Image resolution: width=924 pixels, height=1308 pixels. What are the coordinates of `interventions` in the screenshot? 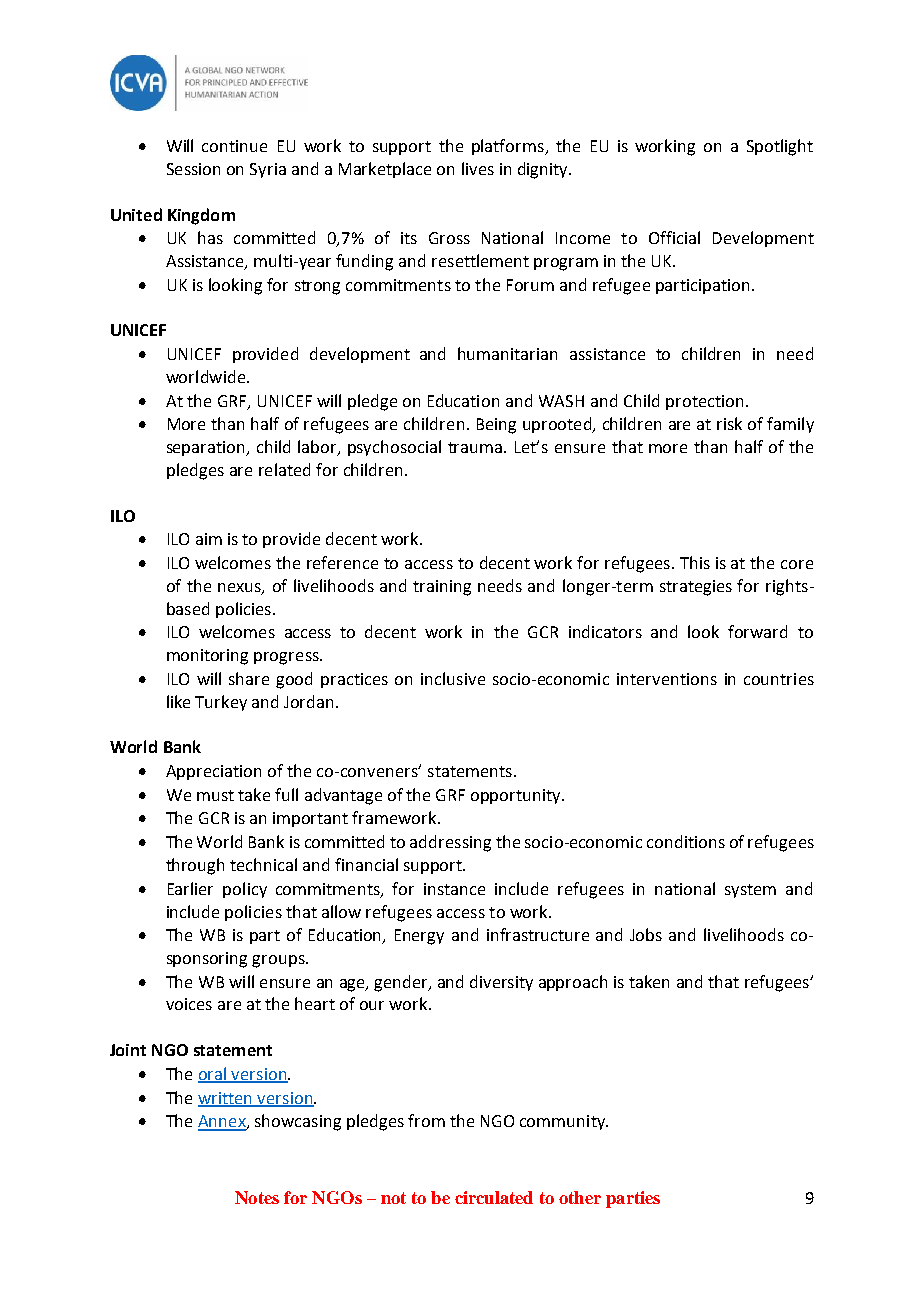 It's located at (667, 679).
